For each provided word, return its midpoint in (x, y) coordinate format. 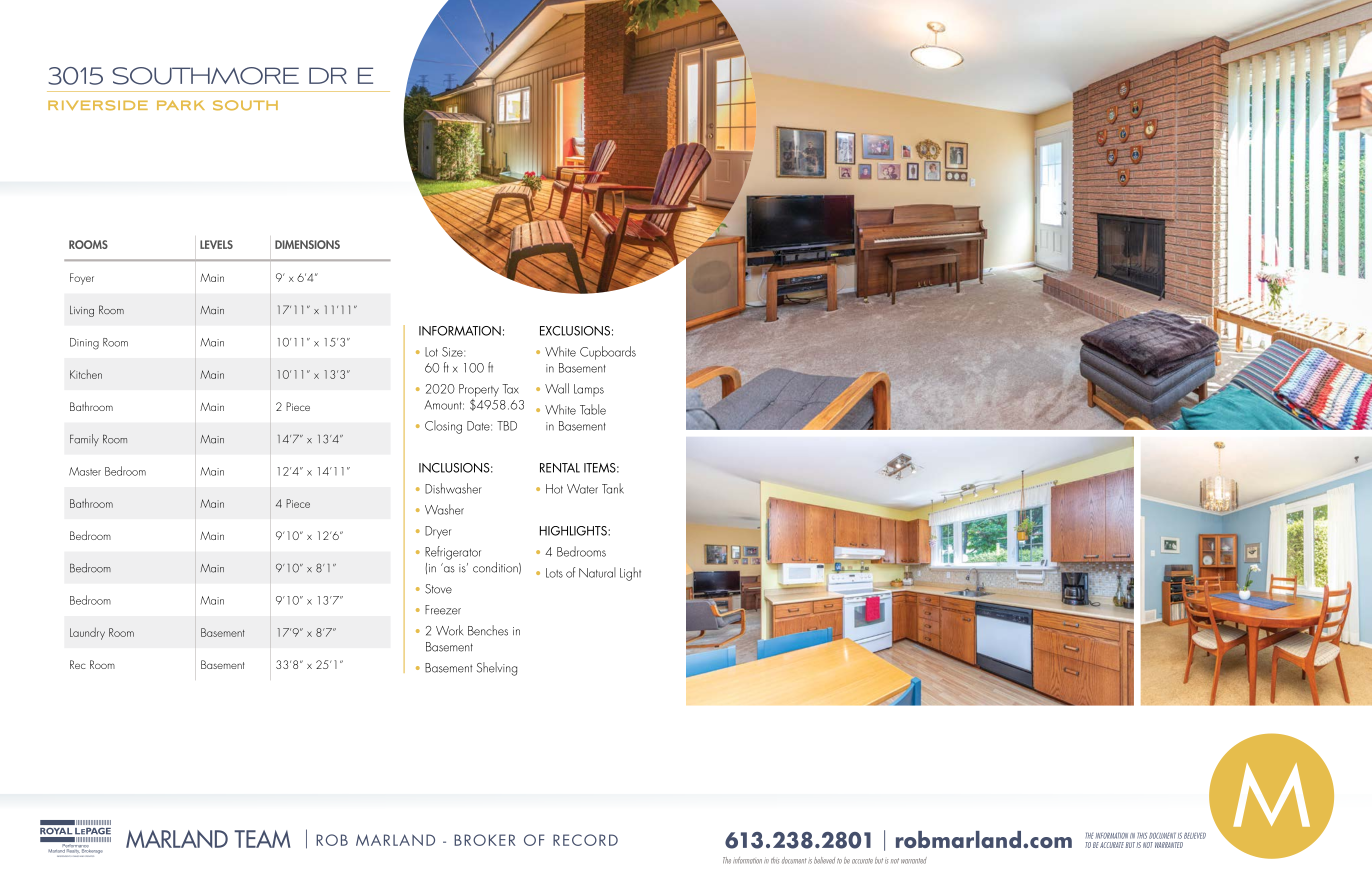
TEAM (262, 839)
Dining (84, 344)
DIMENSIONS (307, 244)
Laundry (87, 633)
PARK (181, 105)
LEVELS (216, 244)
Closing (443, 427)
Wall (557, 388)
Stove (438, 589)
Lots (554, 573)
